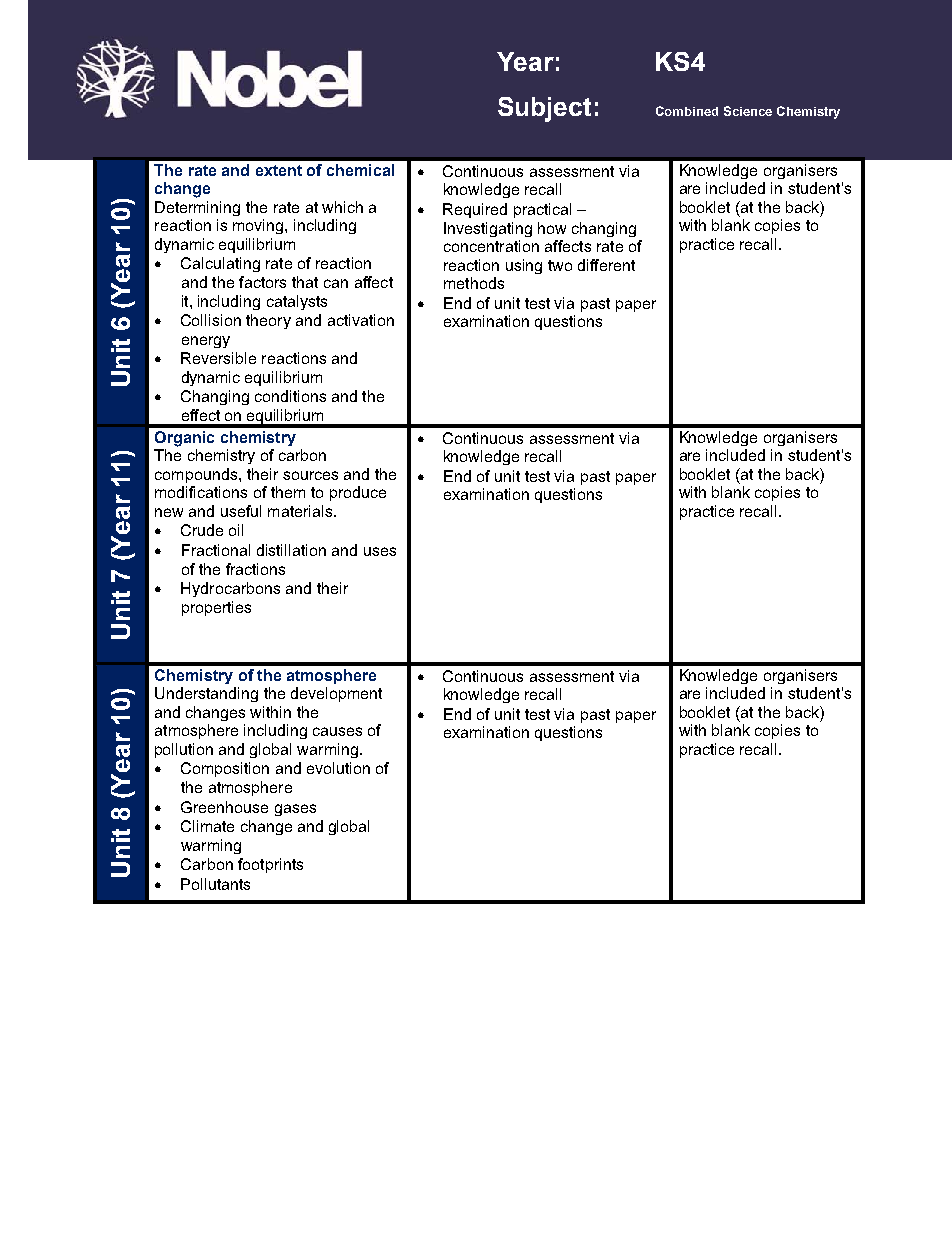 This screenshot has height=1233, width=952. Describe the element at coordinates (544, 109) in the screenshot. I see `Subject` at that location.
